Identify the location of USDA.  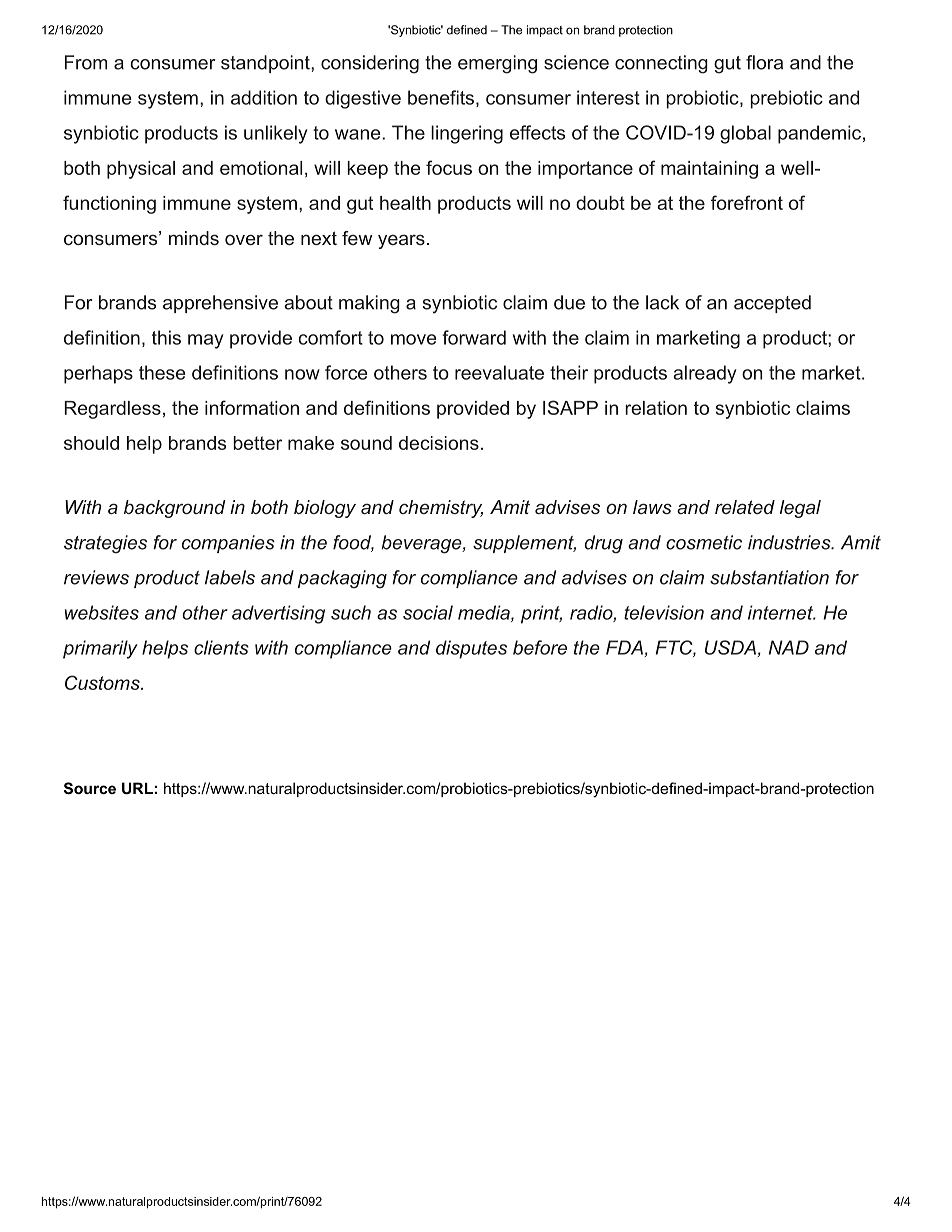
(731, 648).
